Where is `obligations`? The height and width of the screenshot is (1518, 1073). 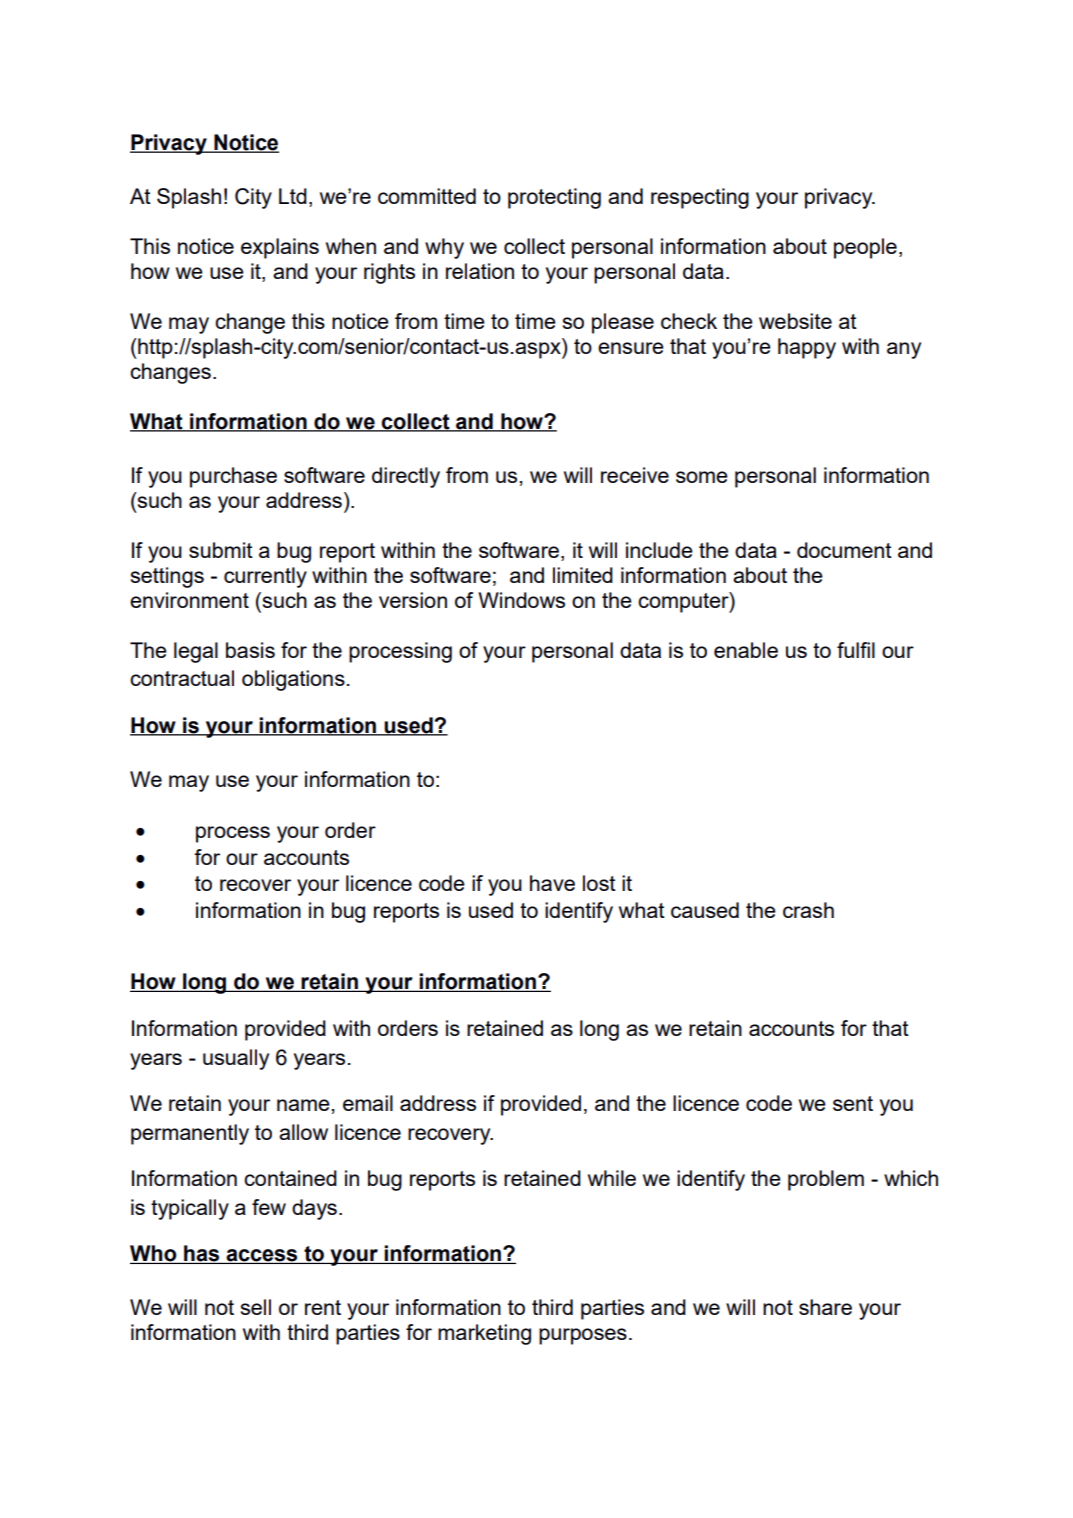
obligations is located at coordinates (293, 680).
